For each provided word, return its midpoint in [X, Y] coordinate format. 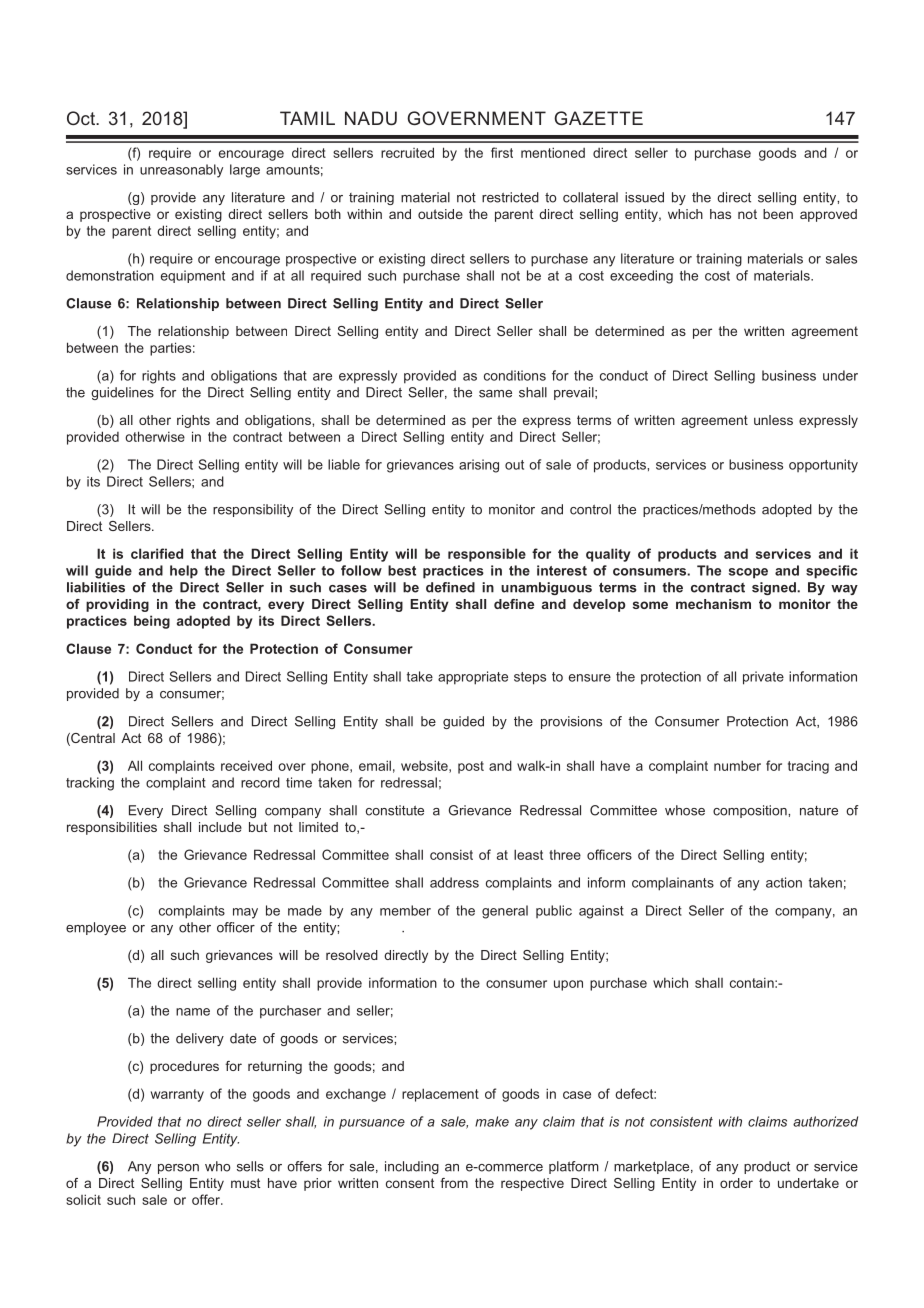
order [736, 1183]
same [495, 394]
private [763, 678]
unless [773, 420]
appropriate [473, 678]
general [505, 912]
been [778, 214]
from [454, 1183]
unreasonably [181, 171]
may [245, 913]
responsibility [253, 510]
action [784, 882]
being [152, 622]
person [178, 1169]
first [502, 152]
